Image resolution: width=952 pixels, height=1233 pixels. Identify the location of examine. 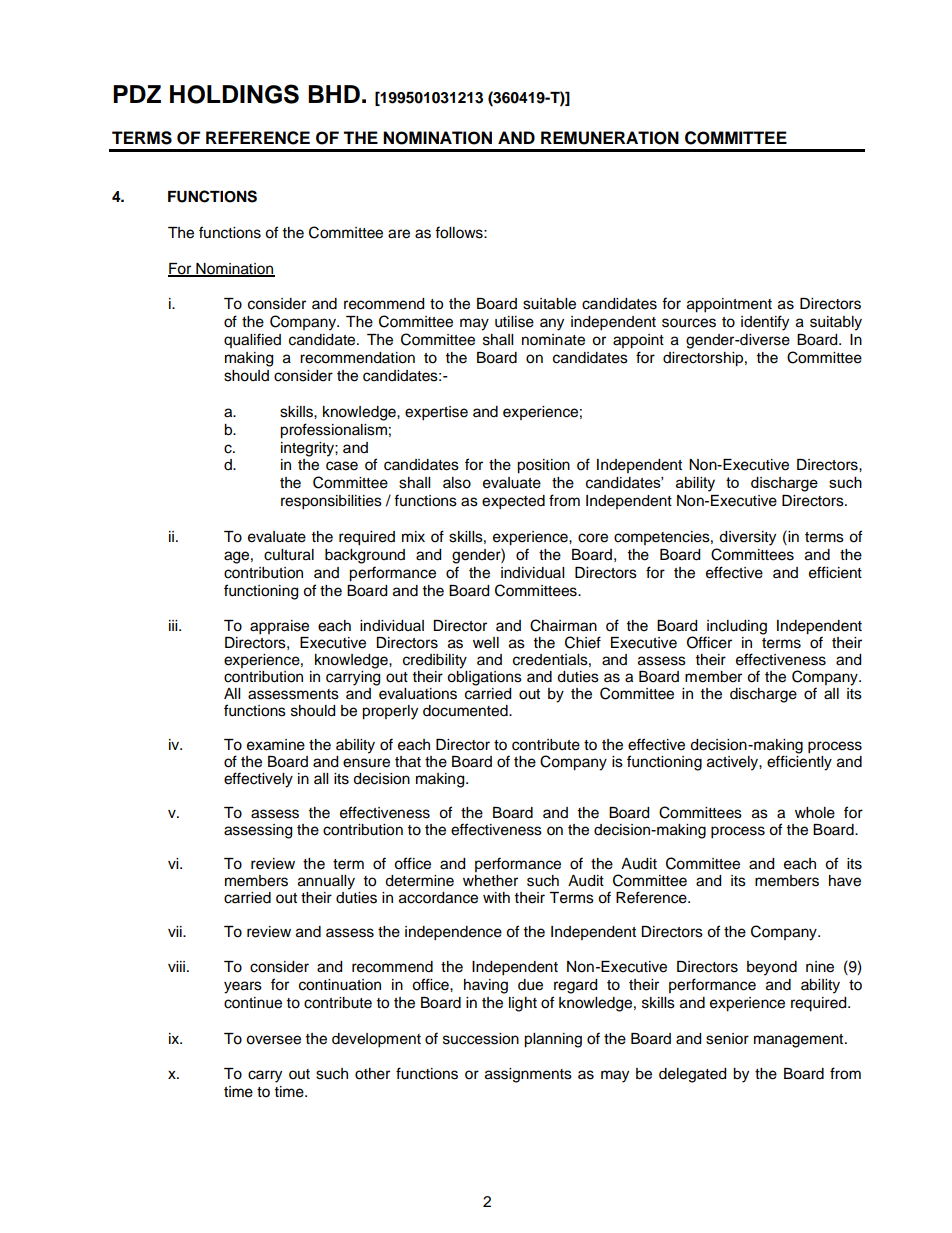
(276, 745).
